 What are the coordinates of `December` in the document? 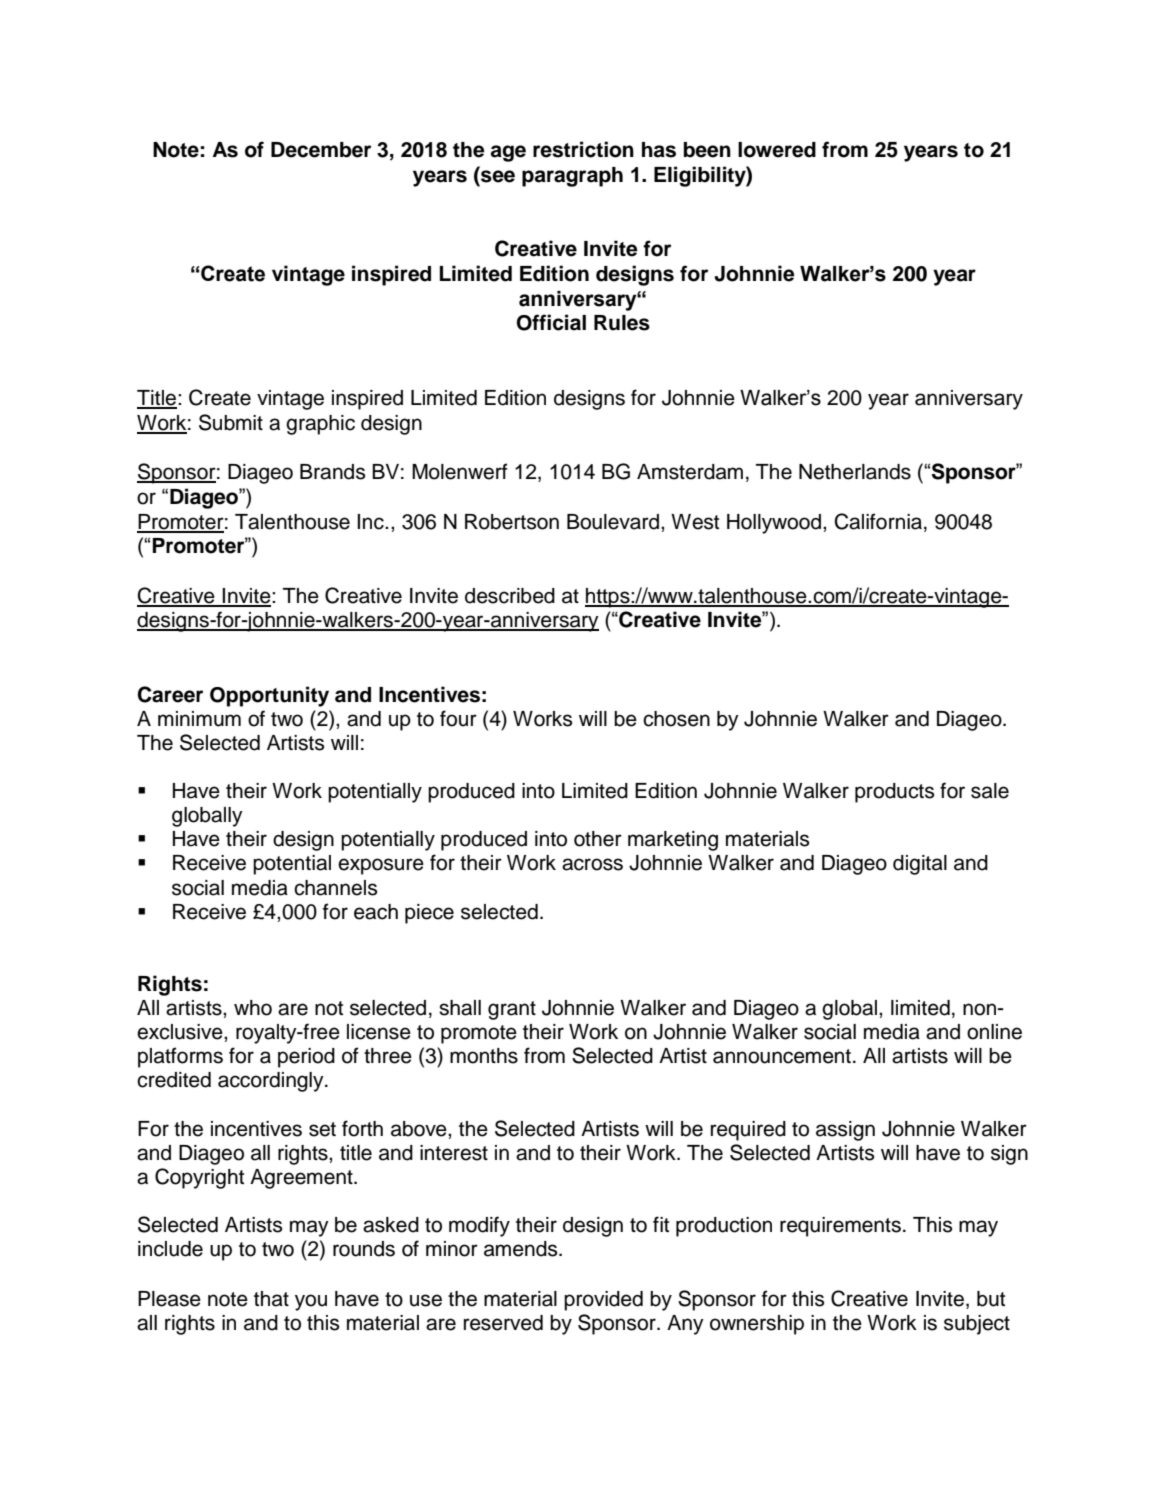 It's located at (321, 150).
